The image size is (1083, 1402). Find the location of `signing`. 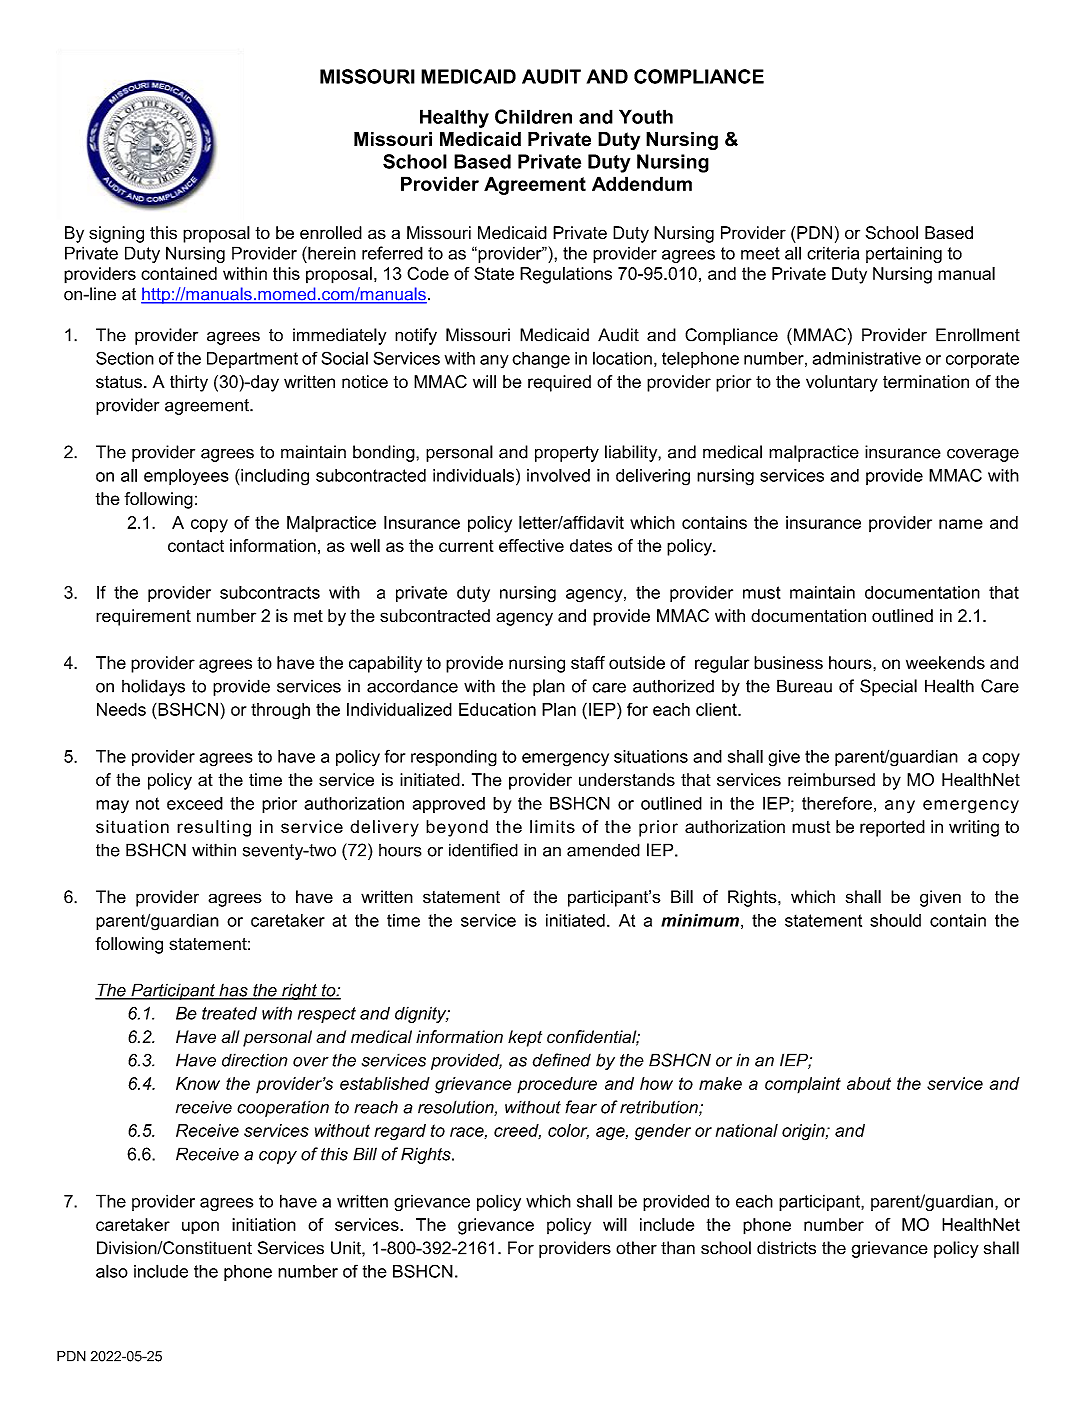

signing is located at coordinates (116, 234).
